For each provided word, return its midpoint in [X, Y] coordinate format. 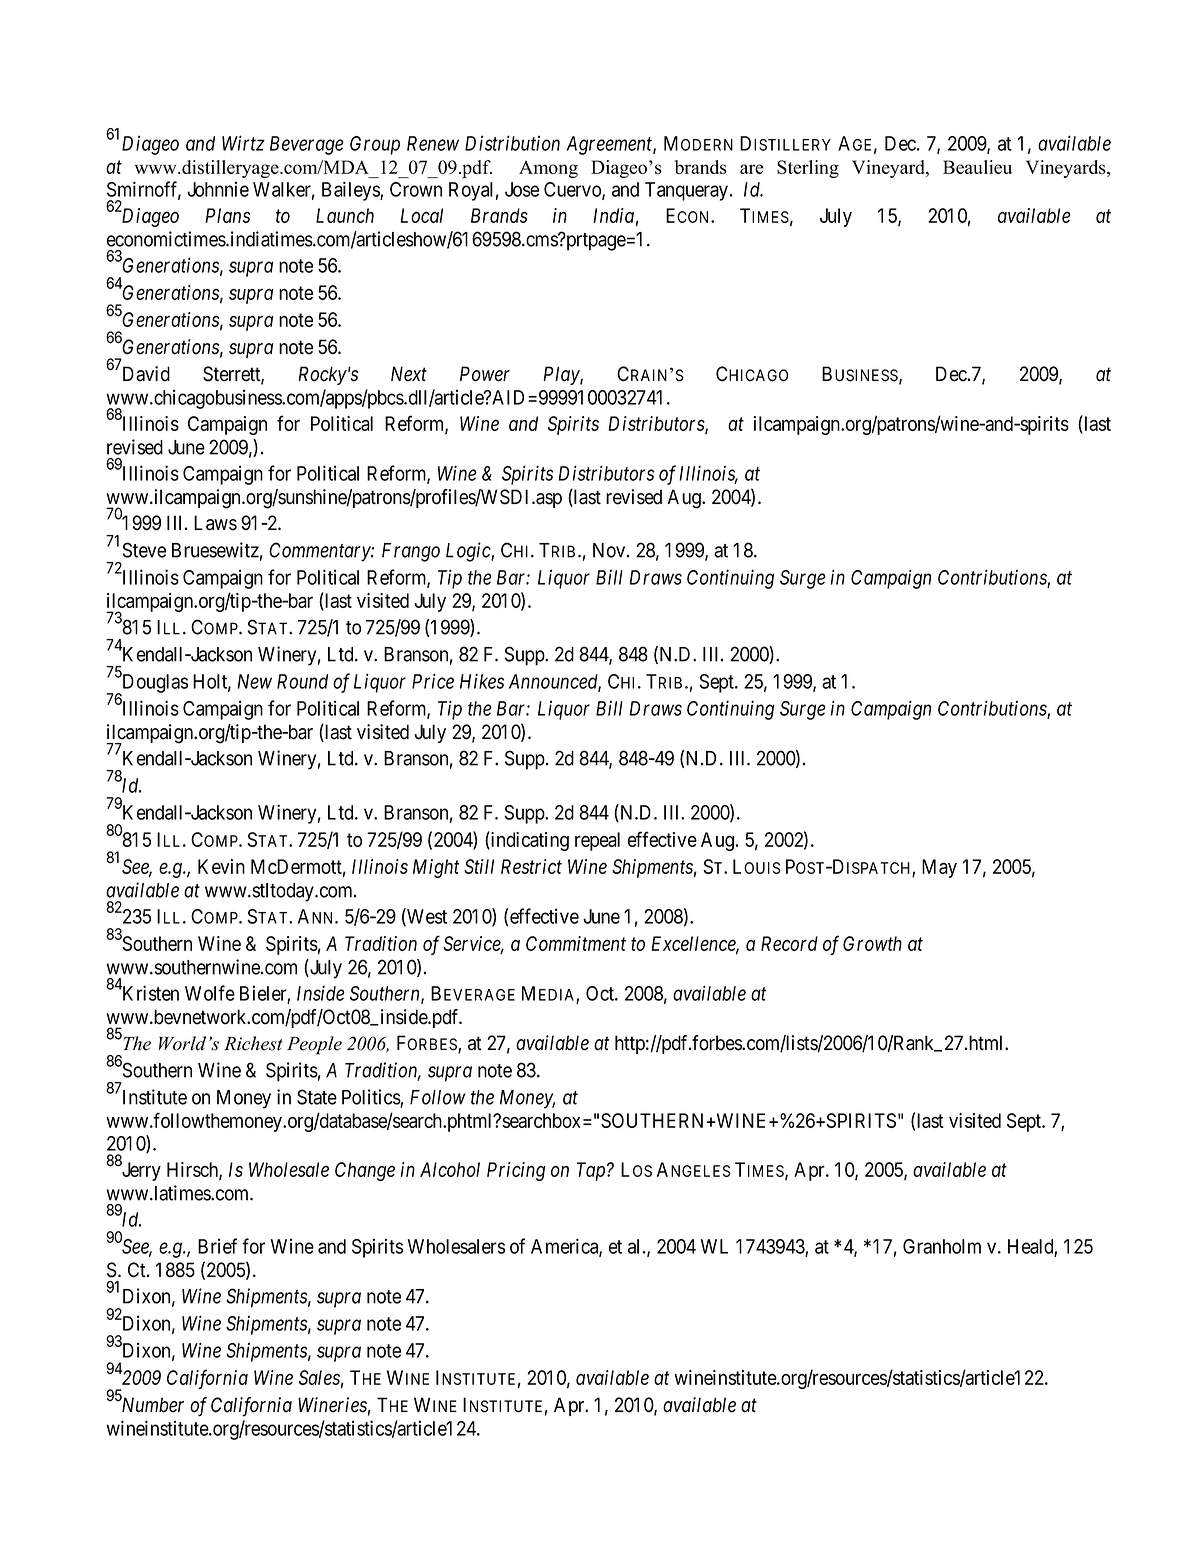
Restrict [531, 866]
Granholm [942, 1246]
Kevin [221, 866]
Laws [215, 523]
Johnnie [218, 189]
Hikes [482, 681]
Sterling [808, 169]
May [939, 868]
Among [548, 169]
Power [485, 374]
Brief [217, 1246]
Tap [591, 1171]
